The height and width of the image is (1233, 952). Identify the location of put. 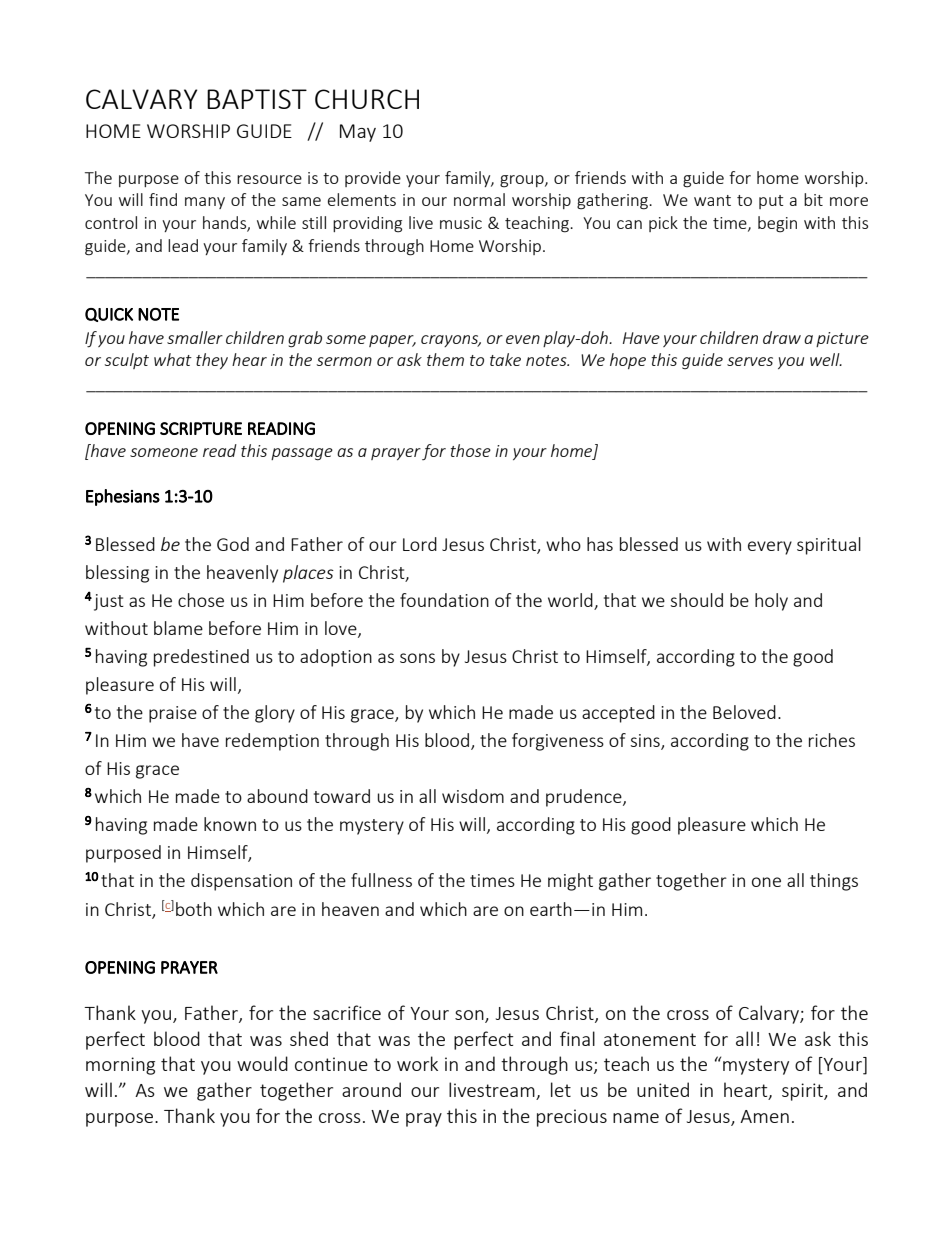
(771, 202).
